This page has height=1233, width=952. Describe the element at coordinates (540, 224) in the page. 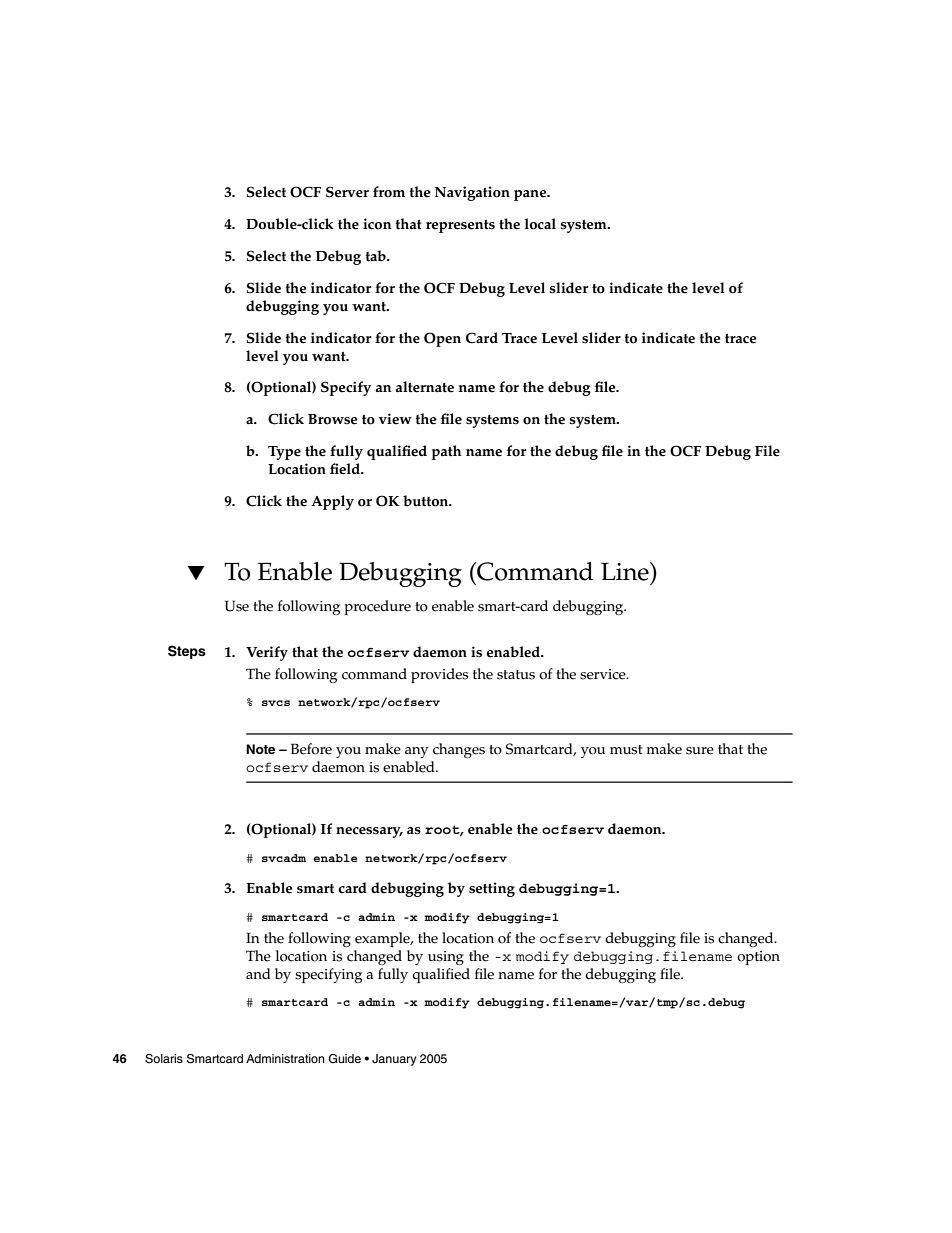

I see `local` at that location.
